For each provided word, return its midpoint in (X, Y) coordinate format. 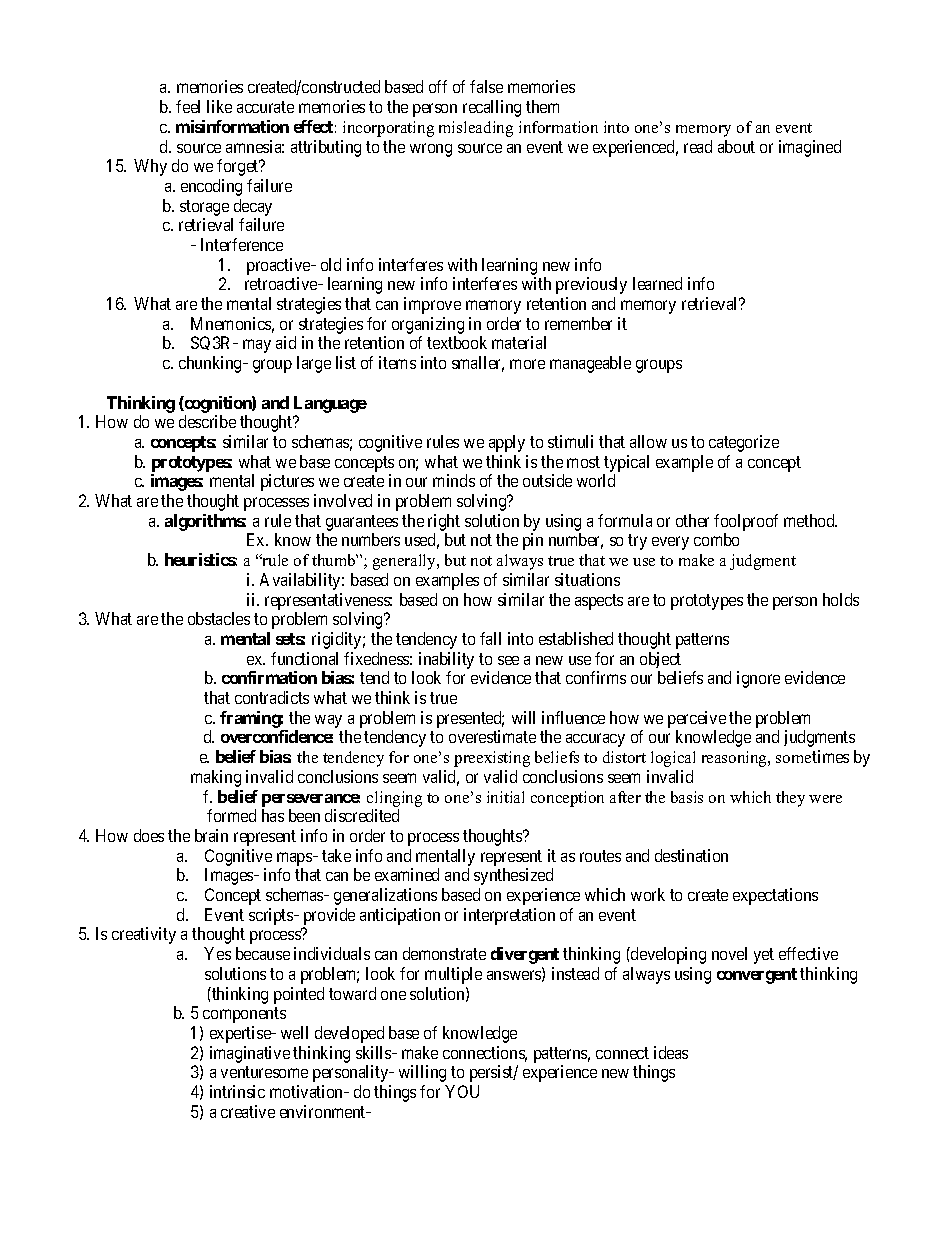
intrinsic (237, 1091)
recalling (492, 108)
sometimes (812, 756)
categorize (744, 443)
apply (507, 443)
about (736, 146)
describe (207, 421)
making (216, 778)
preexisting (492, 759)
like (219, 106)
